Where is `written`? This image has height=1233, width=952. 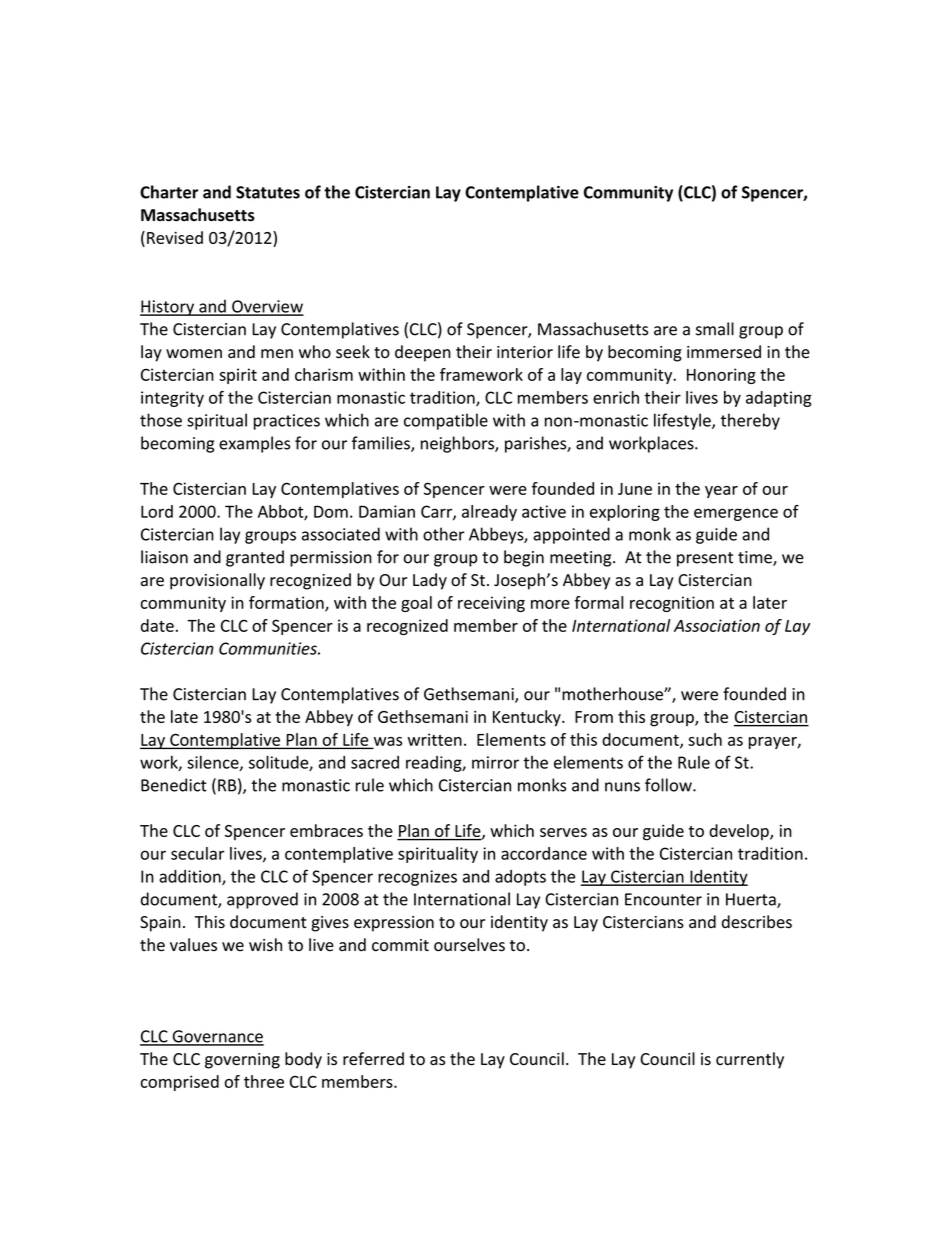 written is located at coordinates (434, 739).
